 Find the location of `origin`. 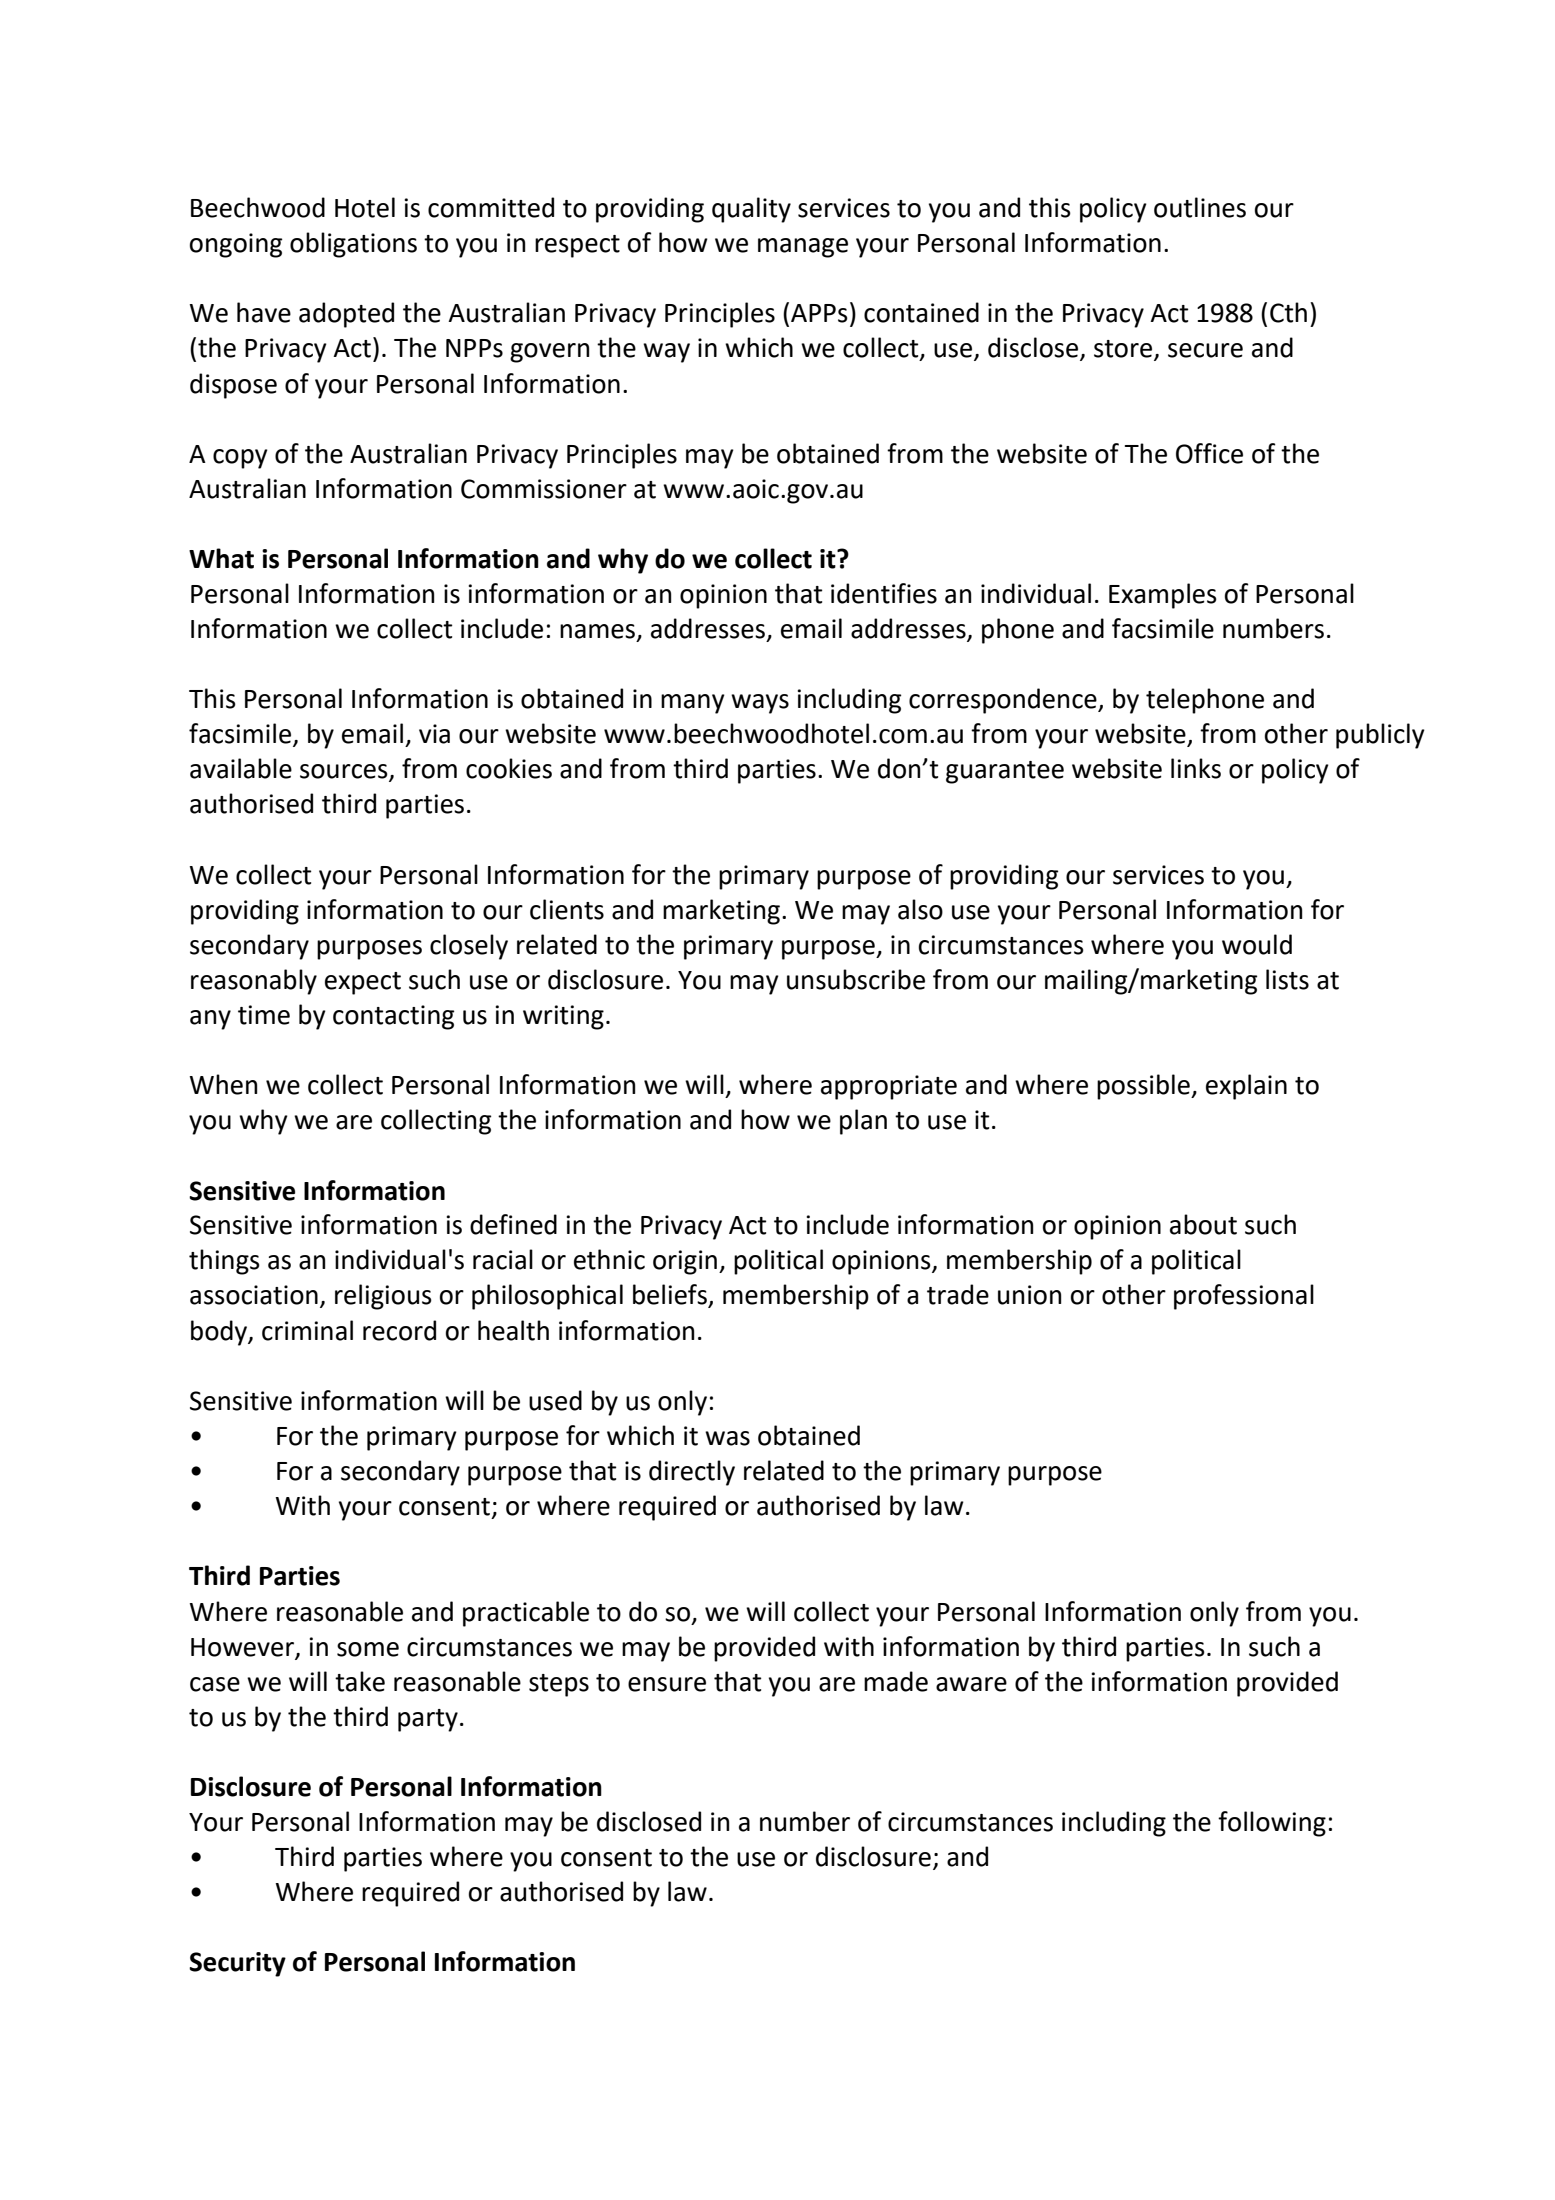

origin is located at coordinates (685, 1262).
